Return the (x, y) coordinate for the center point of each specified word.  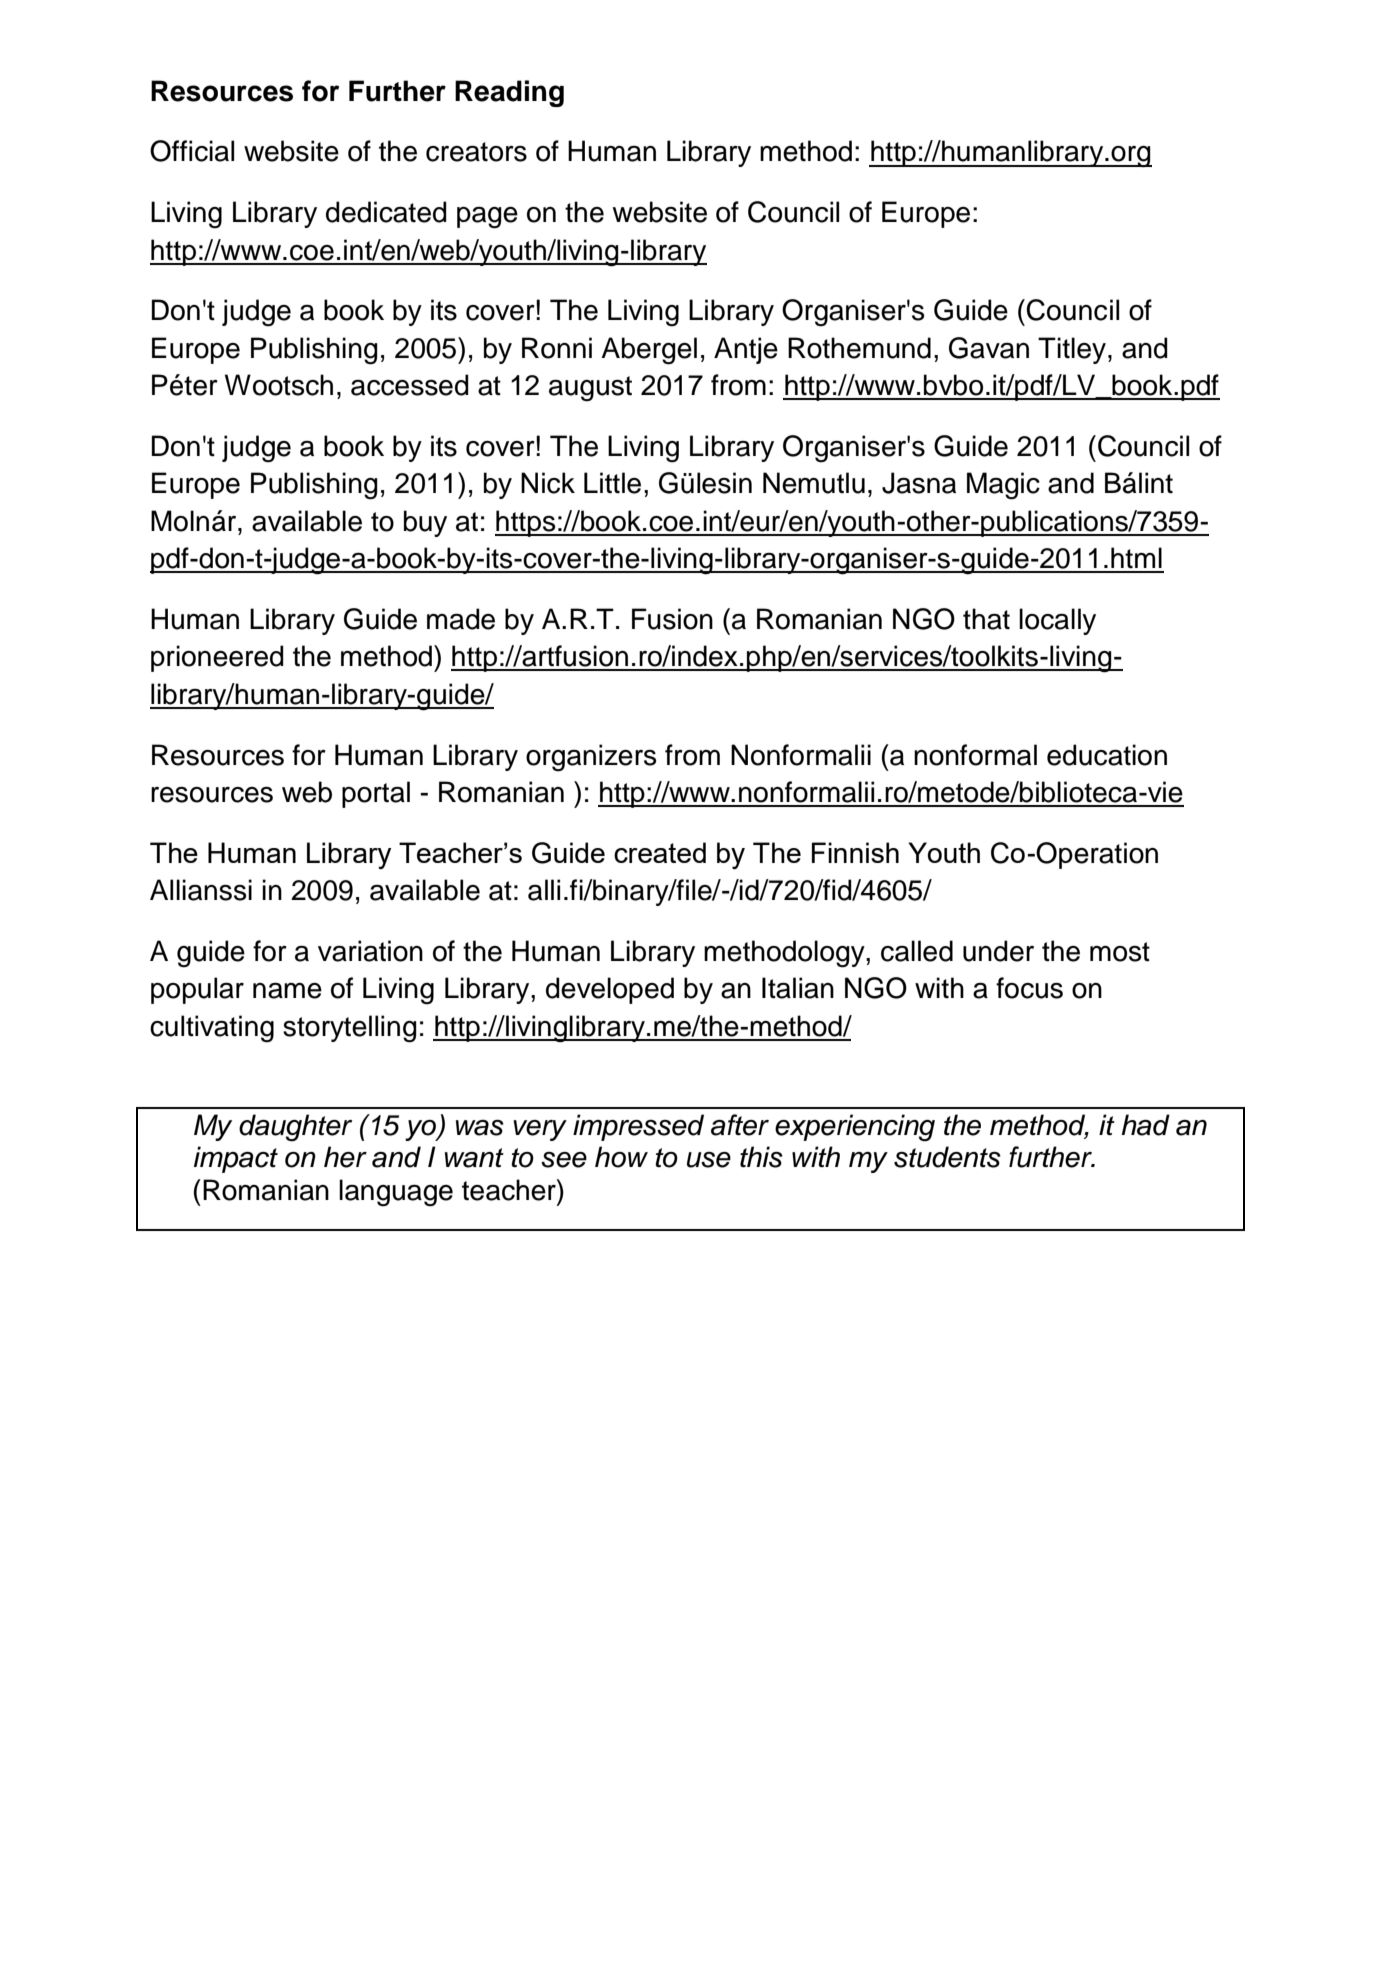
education (1107, 755)
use (709, 1160)
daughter (295, 1128)
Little (612, 483)
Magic (1003, 486)
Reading (509, 93)
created (660, 852)
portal (376, 794)
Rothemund (859, 348)
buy (425, 523)
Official (192, 151)
